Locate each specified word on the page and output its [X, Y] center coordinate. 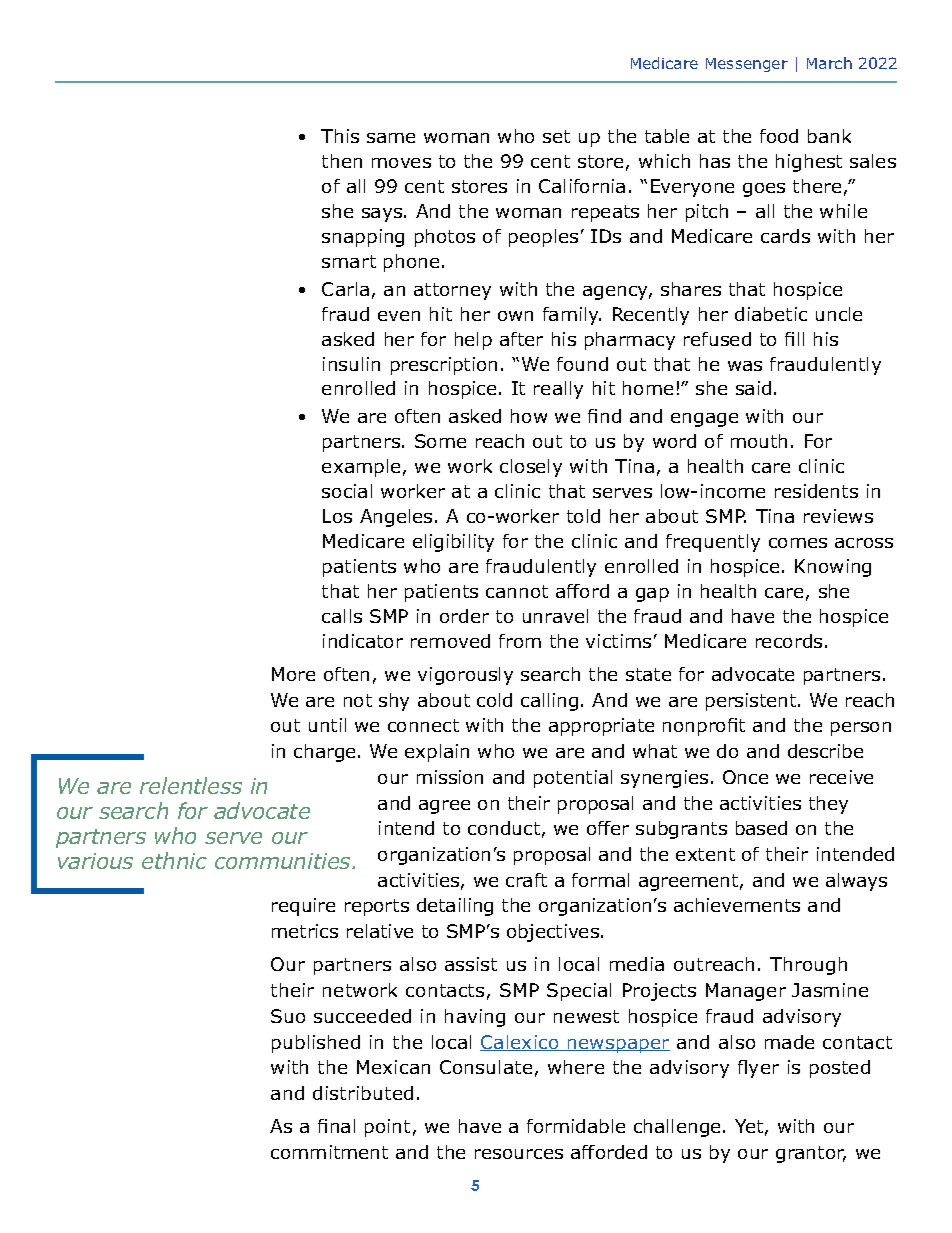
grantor [811, 1154]
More [293, 674]
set [556, 136]
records [789, 641]
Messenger [747, 65]
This [340, 136]
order [464, 616]
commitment [329, 1152]
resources [519, 1154]
